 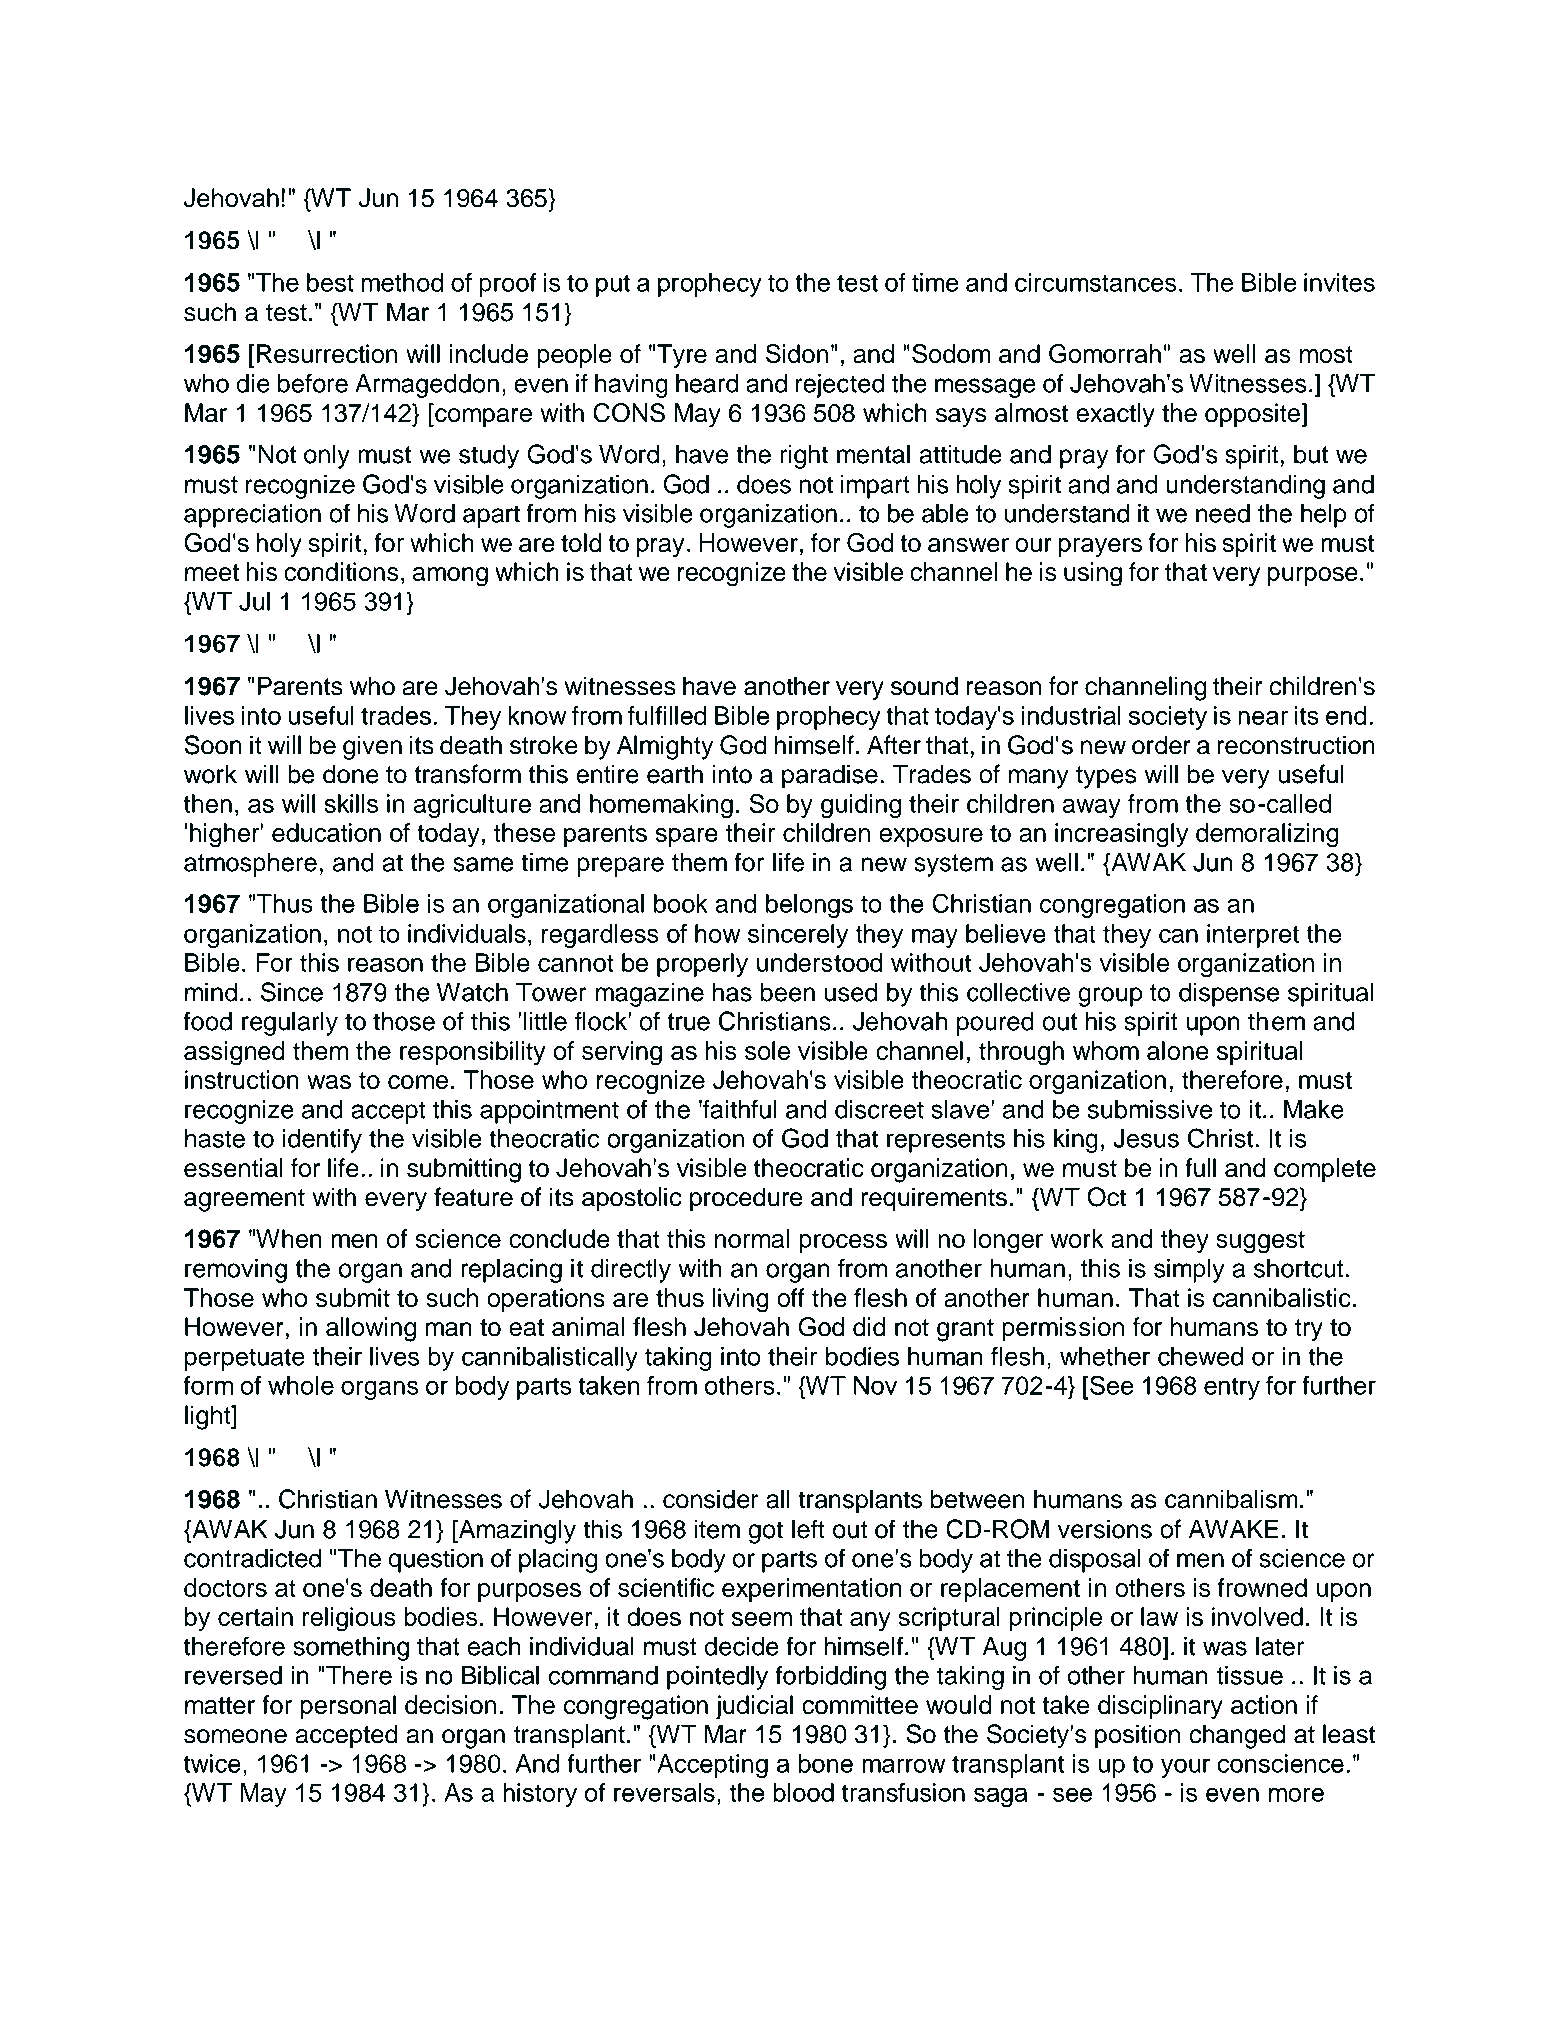 I want to click on using, so click(x=1093, y=574).
